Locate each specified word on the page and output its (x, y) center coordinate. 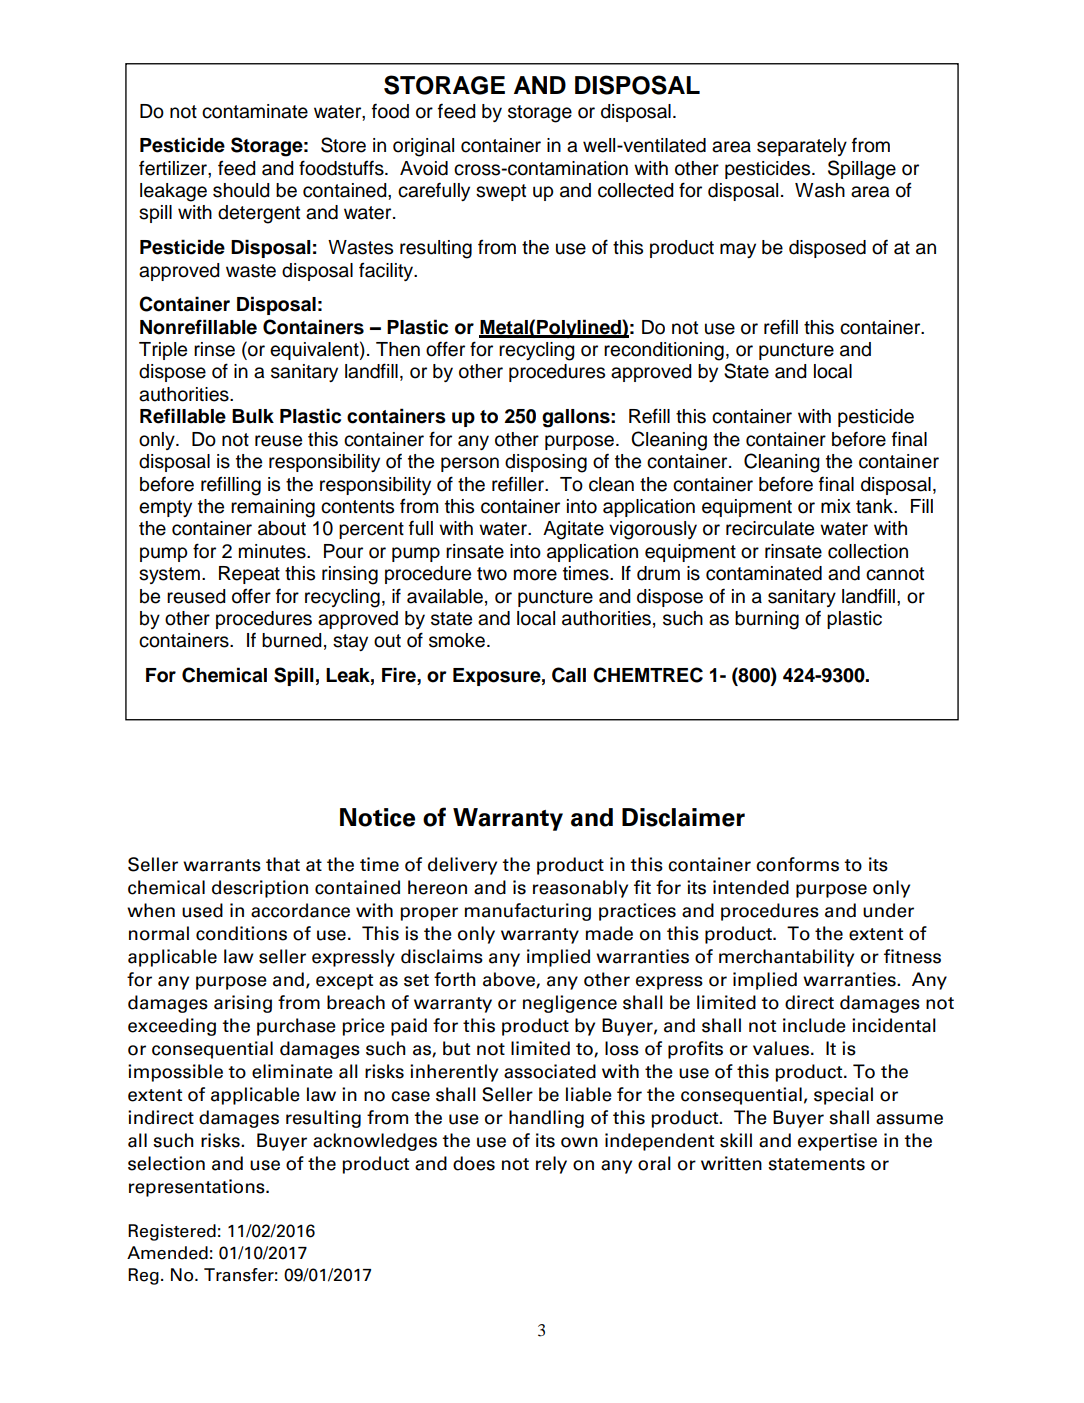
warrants (222, 865)
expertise (837, 1142)
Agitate (573, 530)
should (241, 190)
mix (836, 506)
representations (198, 1188)
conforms (797, 864)
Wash (820, 190)
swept (501, 192)
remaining (273, 508)
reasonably (580, 889)
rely (551, 1165)
